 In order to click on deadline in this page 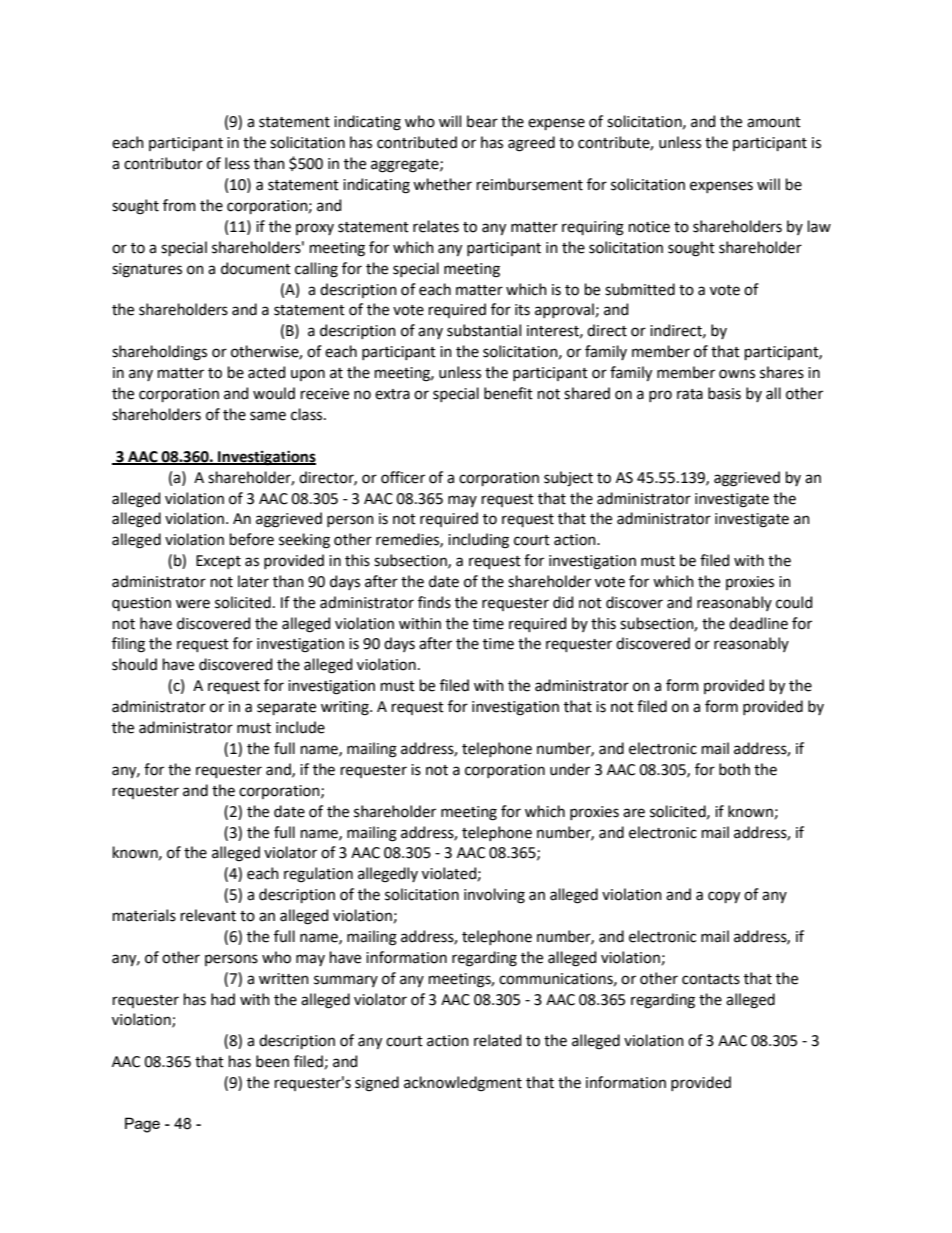, I will do `click(758, 623)`.
